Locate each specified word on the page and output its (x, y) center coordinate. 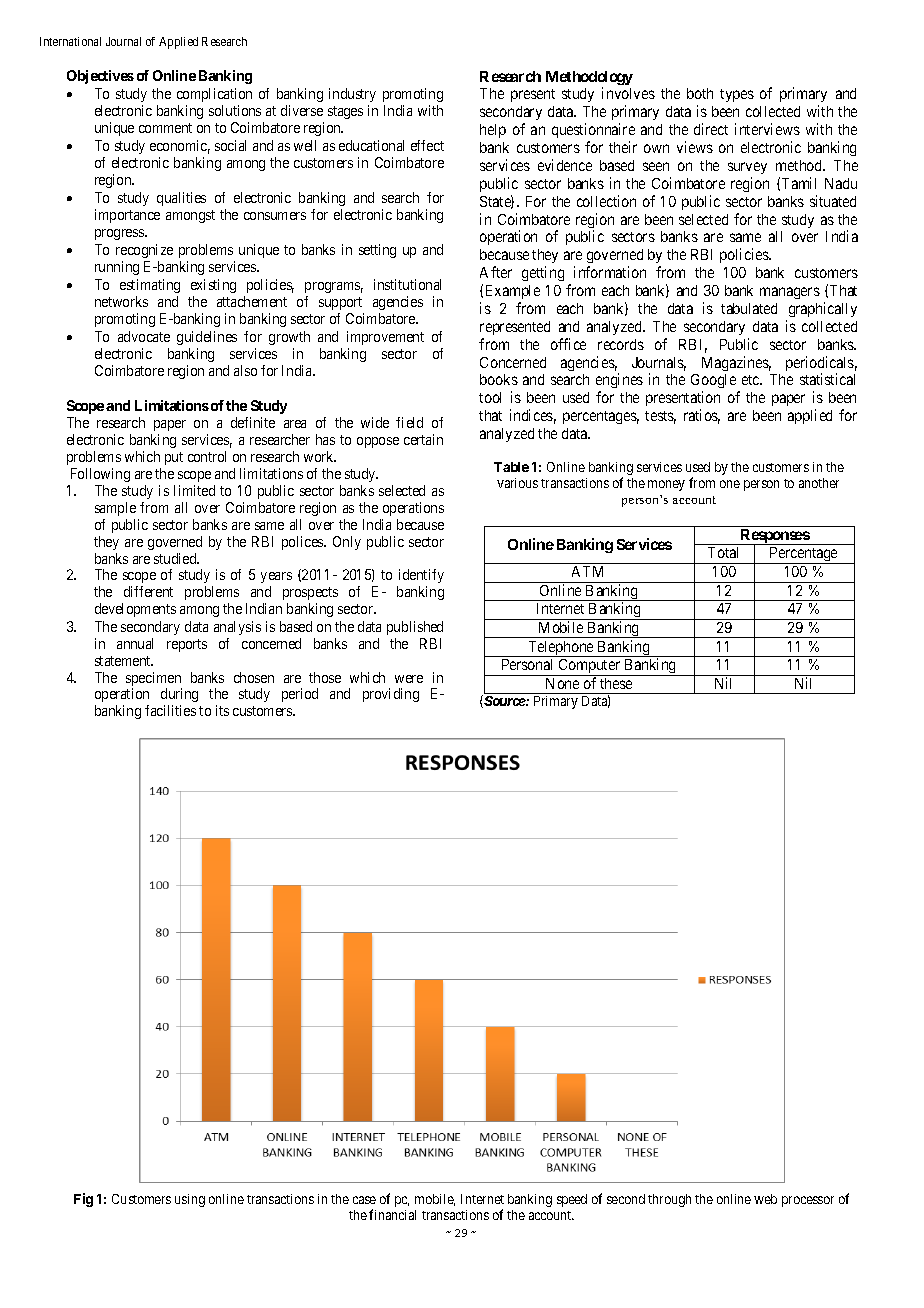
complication (214, 95)
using (190, 1200)
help (493, 131)
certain (423, 439)
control (207, 456)
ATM (587, 571)
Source (504, 701)
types (737, 95)
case (364, 1200)
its (222, 710)
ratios (702, 416)
